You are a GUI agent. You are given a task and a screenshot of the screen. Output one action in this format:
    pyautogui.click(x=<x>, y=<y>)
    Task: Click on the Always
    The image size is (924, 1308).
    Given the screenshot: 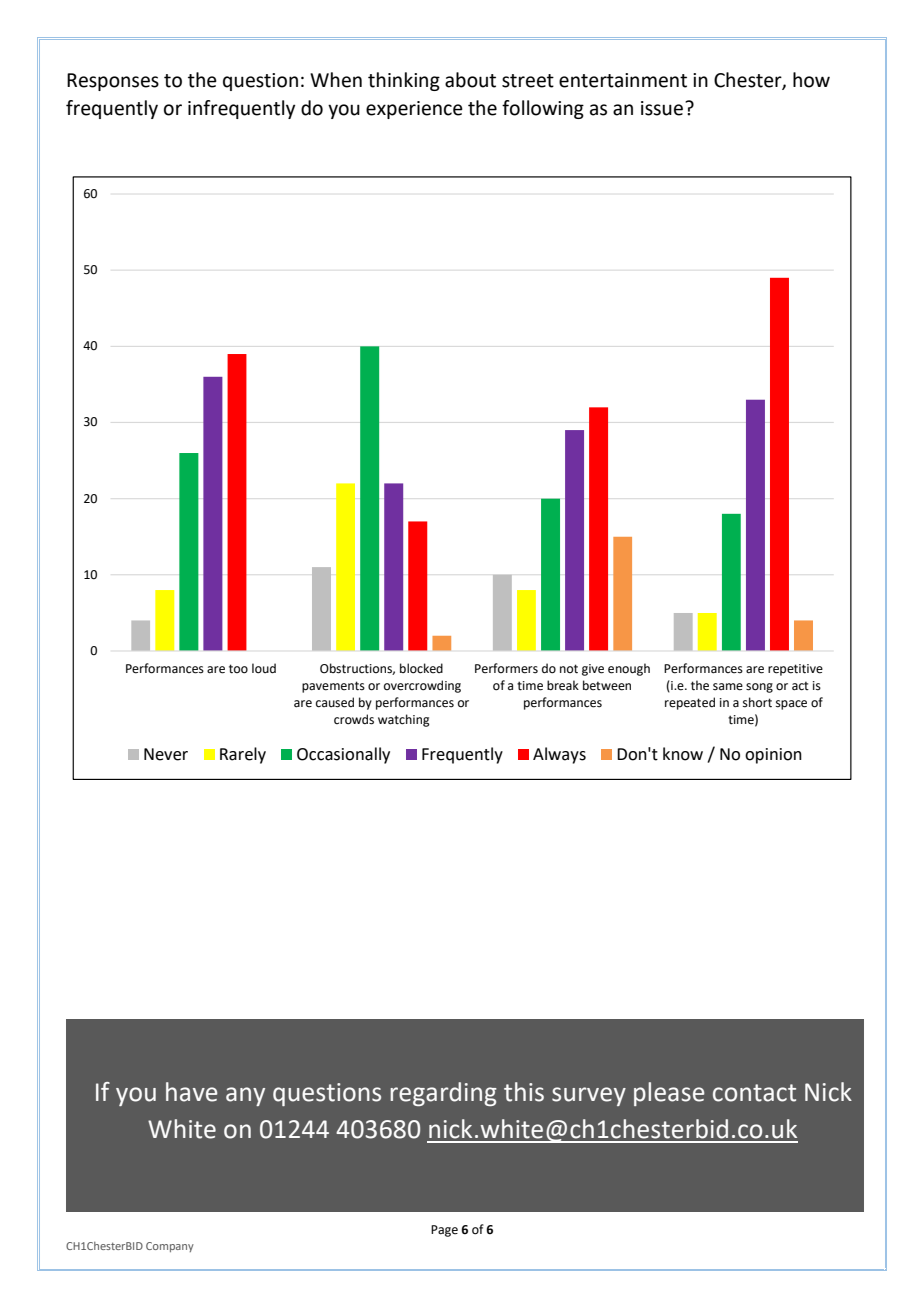 What is the action you would take?
    pyautogui.click(x=559, y=755)
